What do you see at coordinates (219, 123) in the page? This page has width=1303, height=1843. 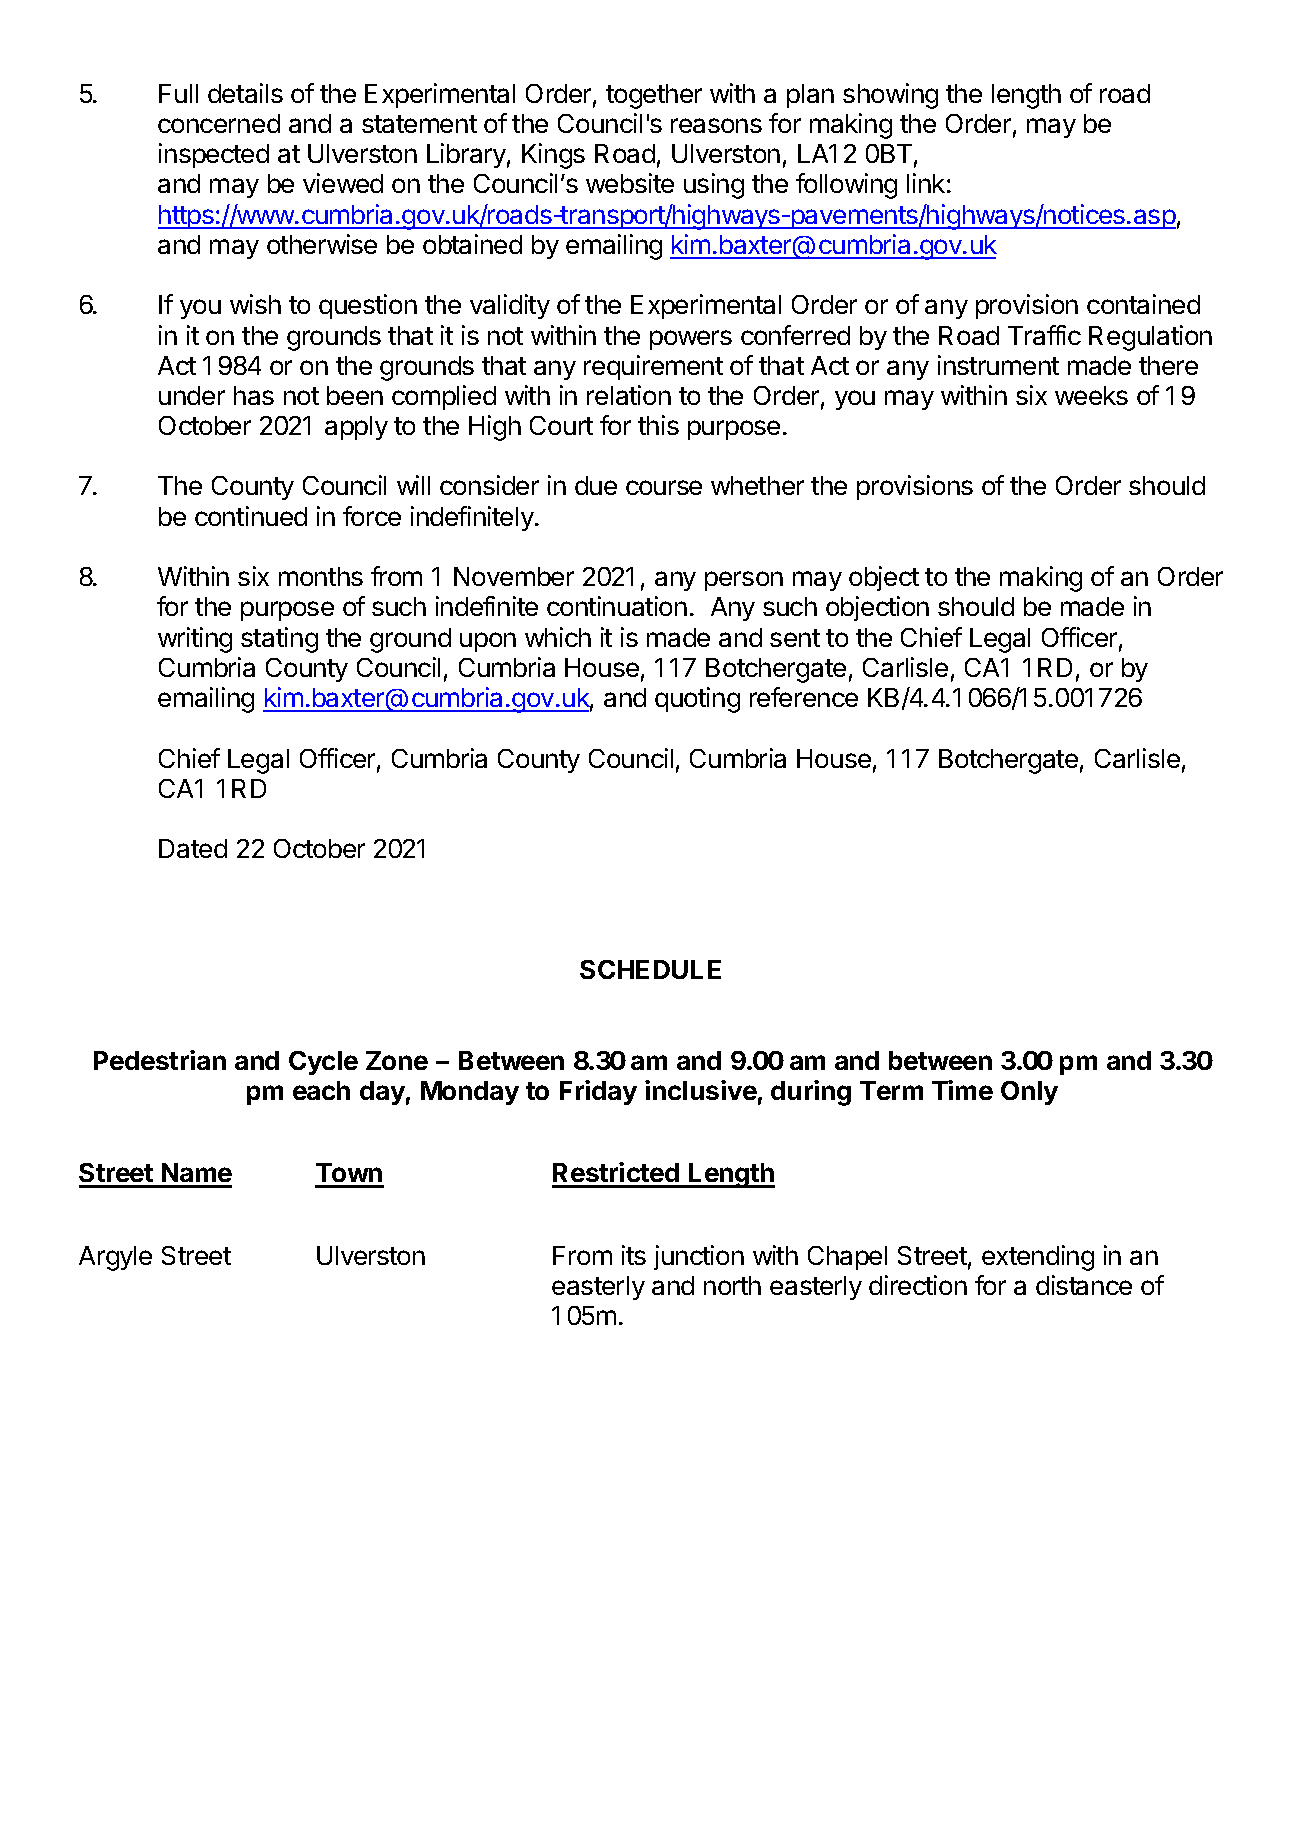 I see `concerned` at bounding box center [219, 123].
